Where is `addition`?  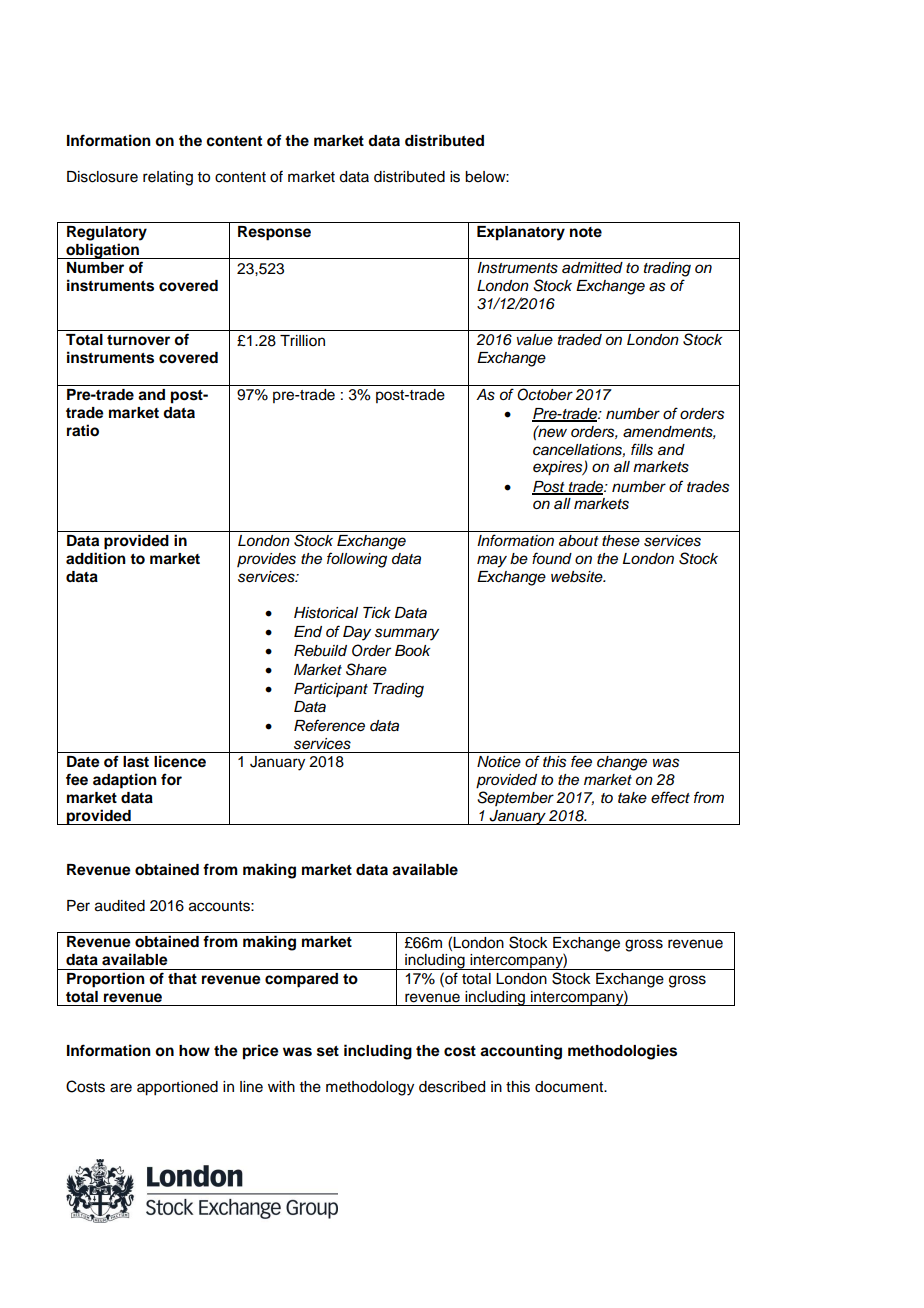 addition is located at coordinates (96, 558).
